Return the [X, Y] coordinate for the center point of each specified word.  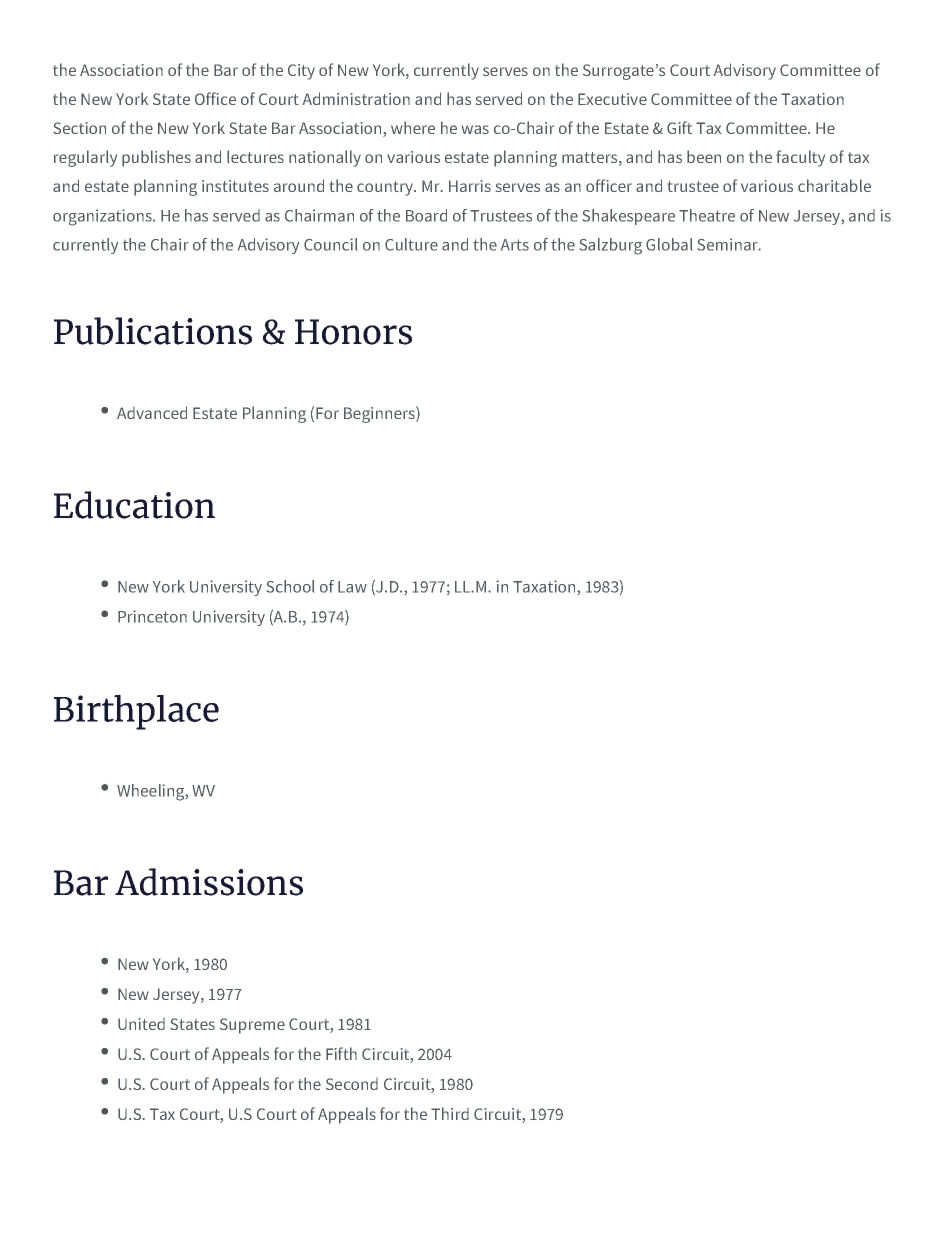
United [141, 1024]
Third [450, 1113]
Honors [353, 332]
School [290, 586]
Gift [679, 127]
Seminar [729, 244]
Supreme [252, 1026]
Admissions [209, 882]
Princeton [152, 616]
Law [352, 587]
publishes [156, 158]
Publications [153, 331]
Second [352, 1084]
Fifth [341, 1053]
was [475, 129]
